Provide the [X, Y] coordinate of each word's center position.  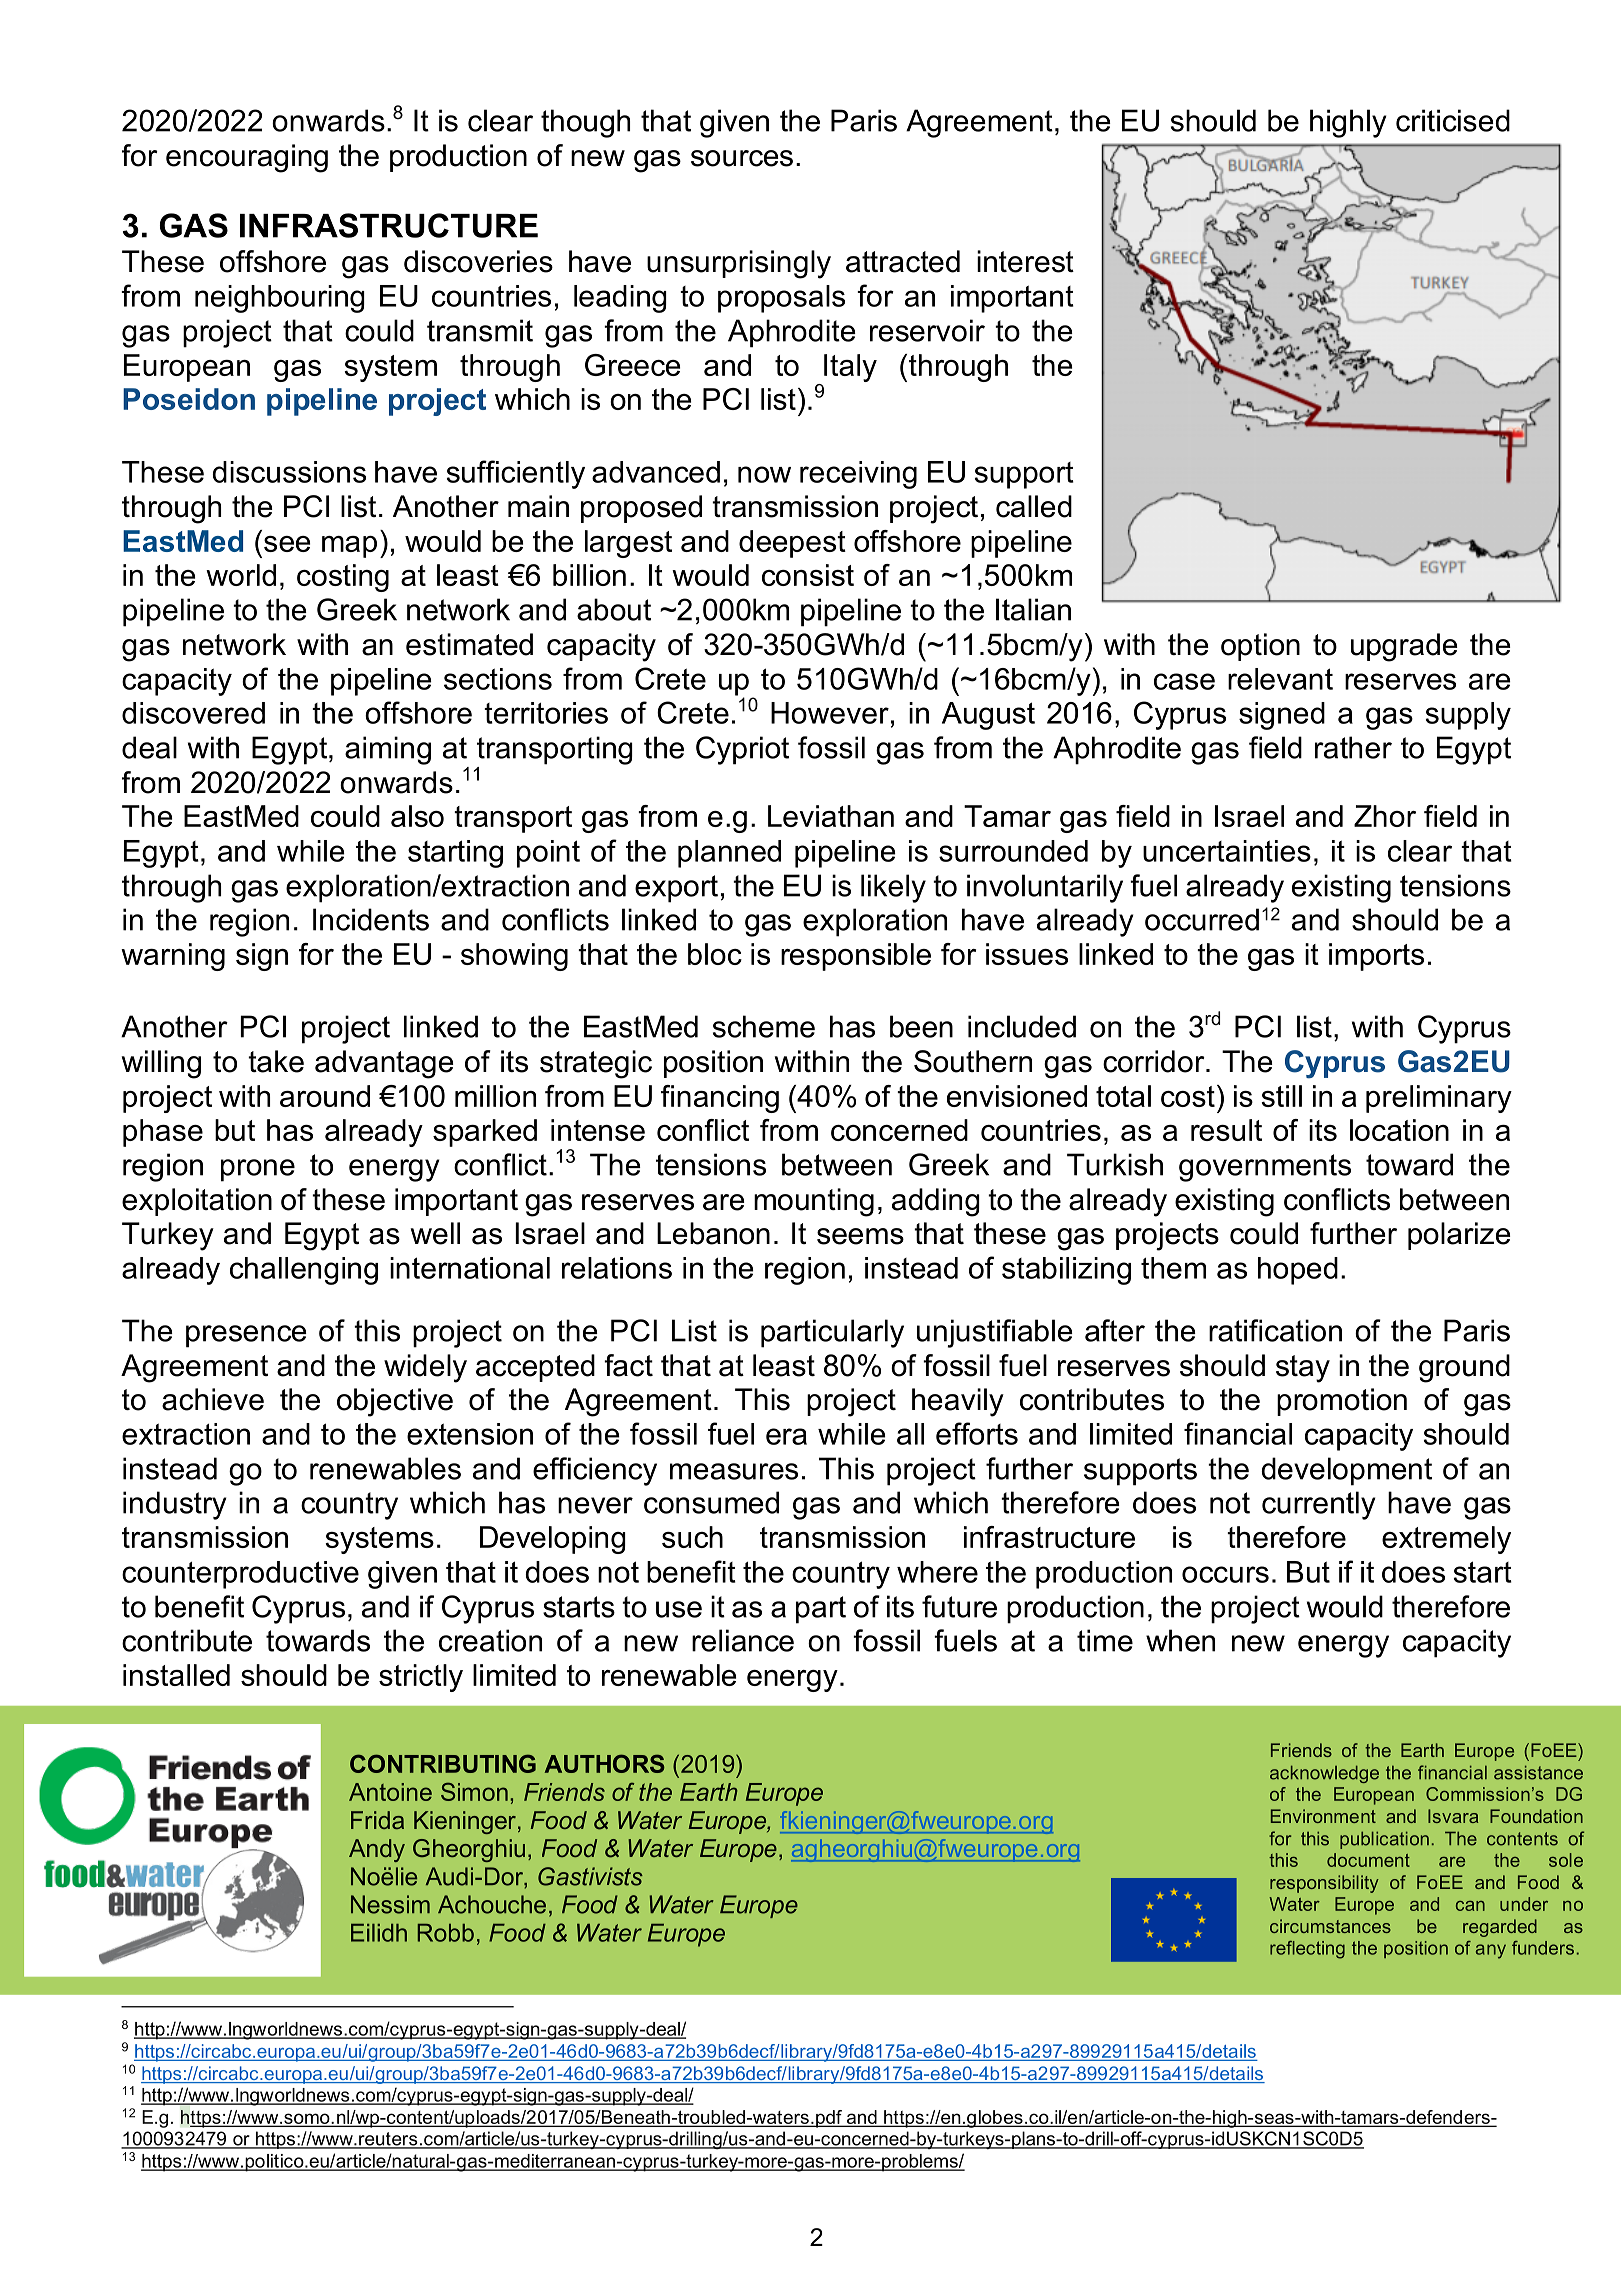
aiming [388, 750]
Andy [377, 1850]
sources [742, 158]
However [830, 713]
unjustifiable [995, 1333]
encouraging [247, 158]
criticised [1453, 120]
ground [1464, 1368]
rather [1353, 747]
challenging [304, 1271]
